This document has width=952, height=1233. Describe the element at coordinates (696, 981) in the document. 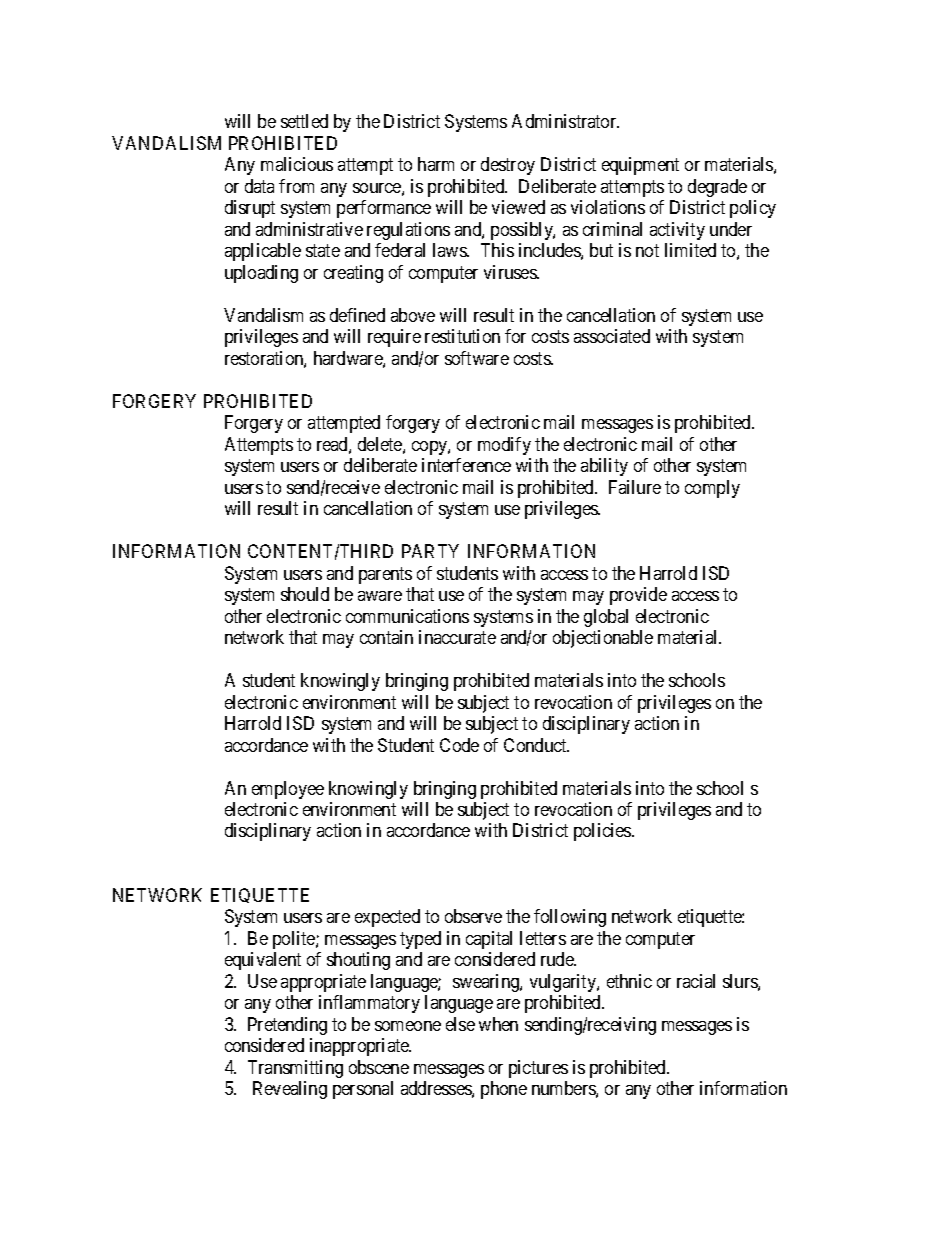

I see `racial` at that location.
